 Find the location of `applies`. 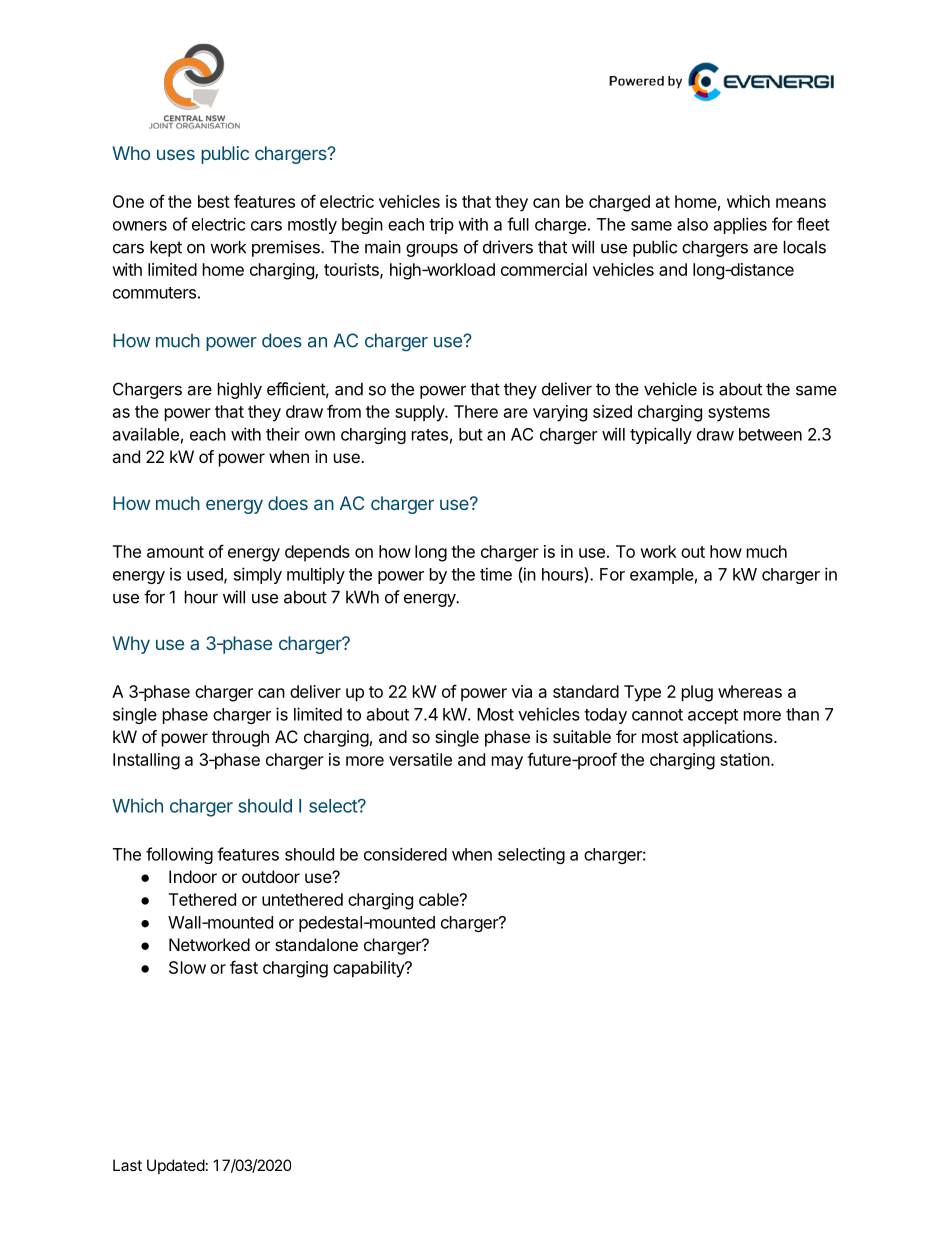

applies is located at coordinates (740, 225).
